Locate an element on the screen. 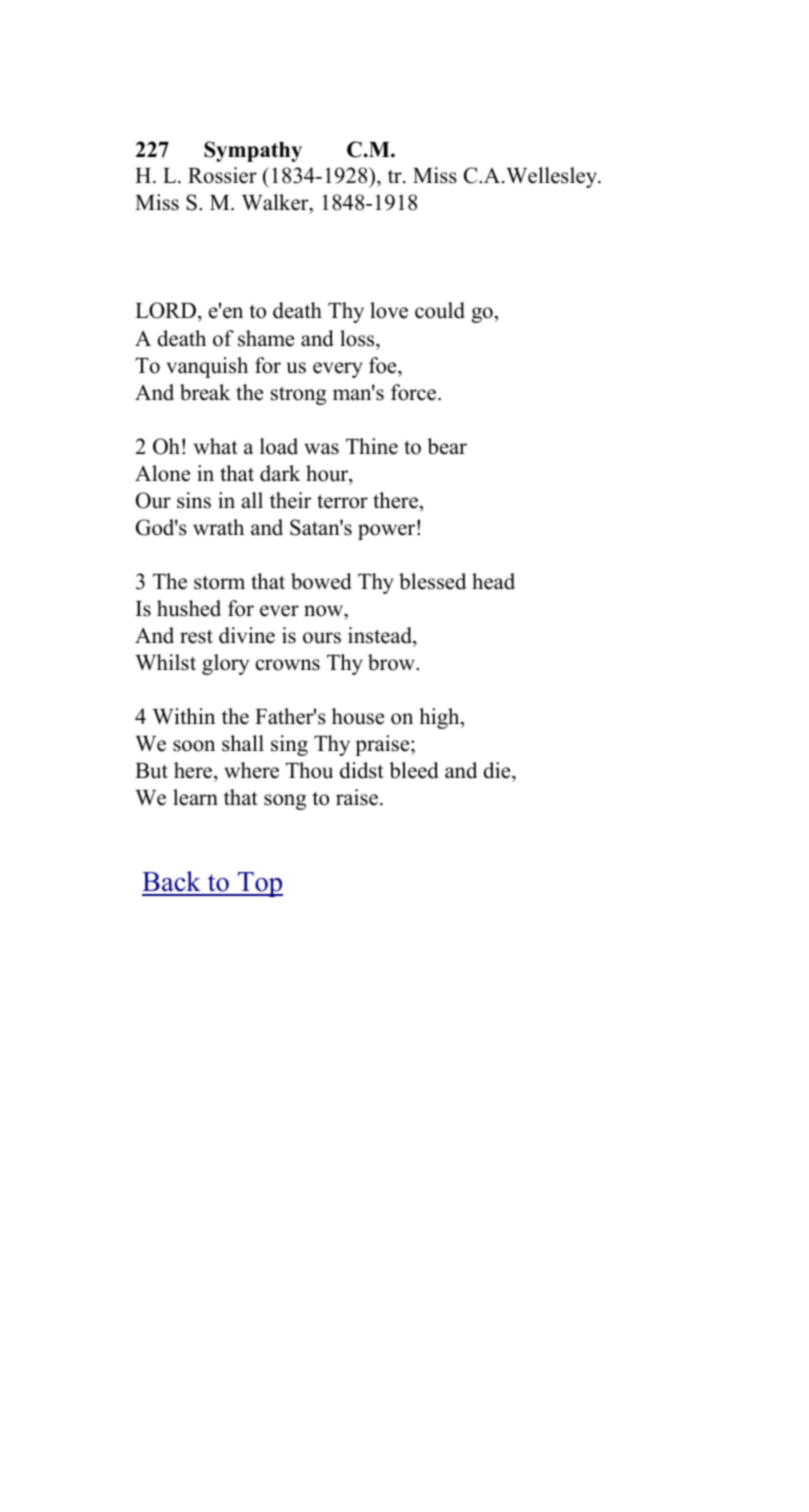 The width and height of the screenshot is (809, 1512). Top is located at coordinates (259, 884).
